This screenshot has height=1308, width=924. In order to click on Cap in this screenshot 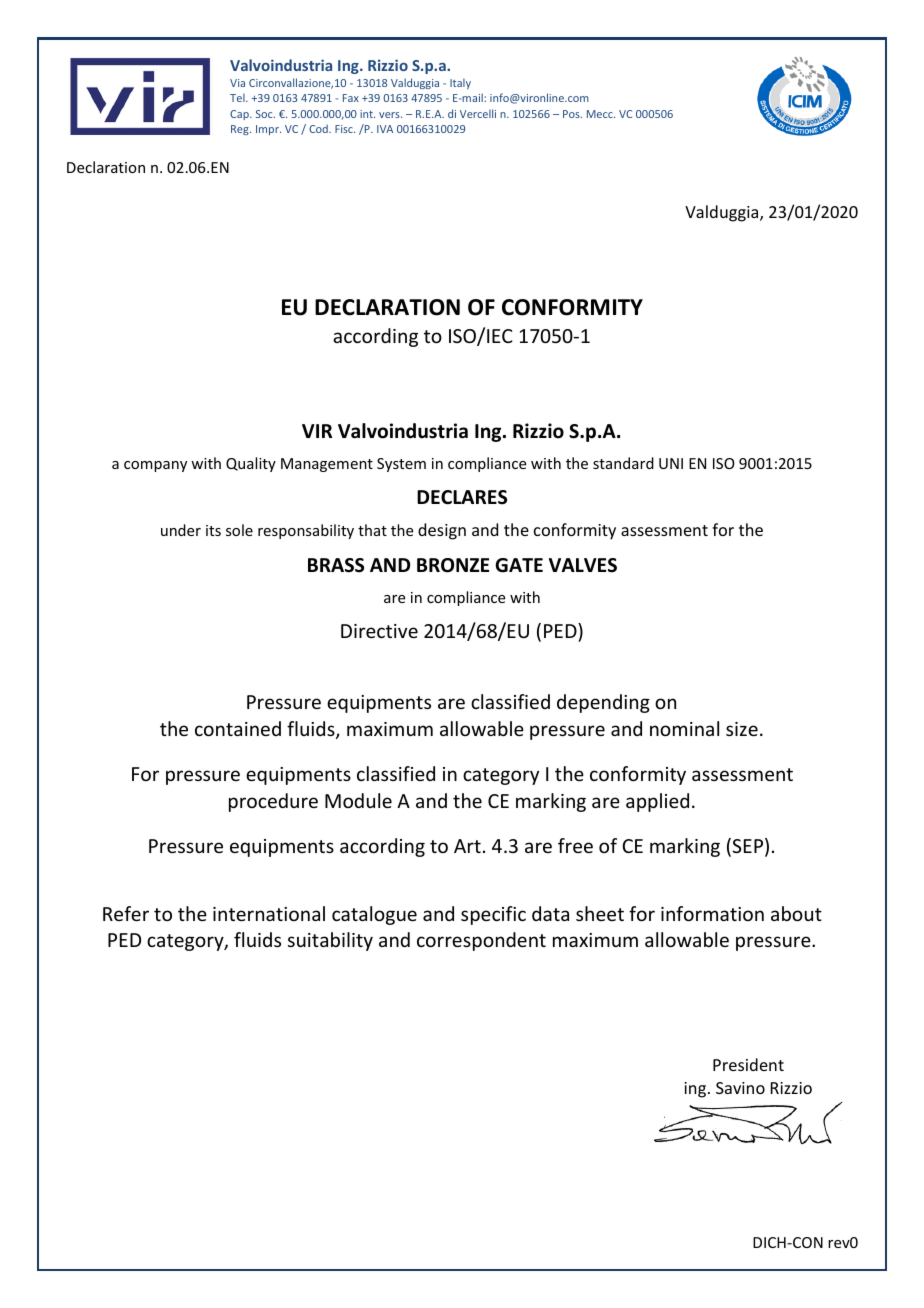, I will do `click(240, 115)`.
